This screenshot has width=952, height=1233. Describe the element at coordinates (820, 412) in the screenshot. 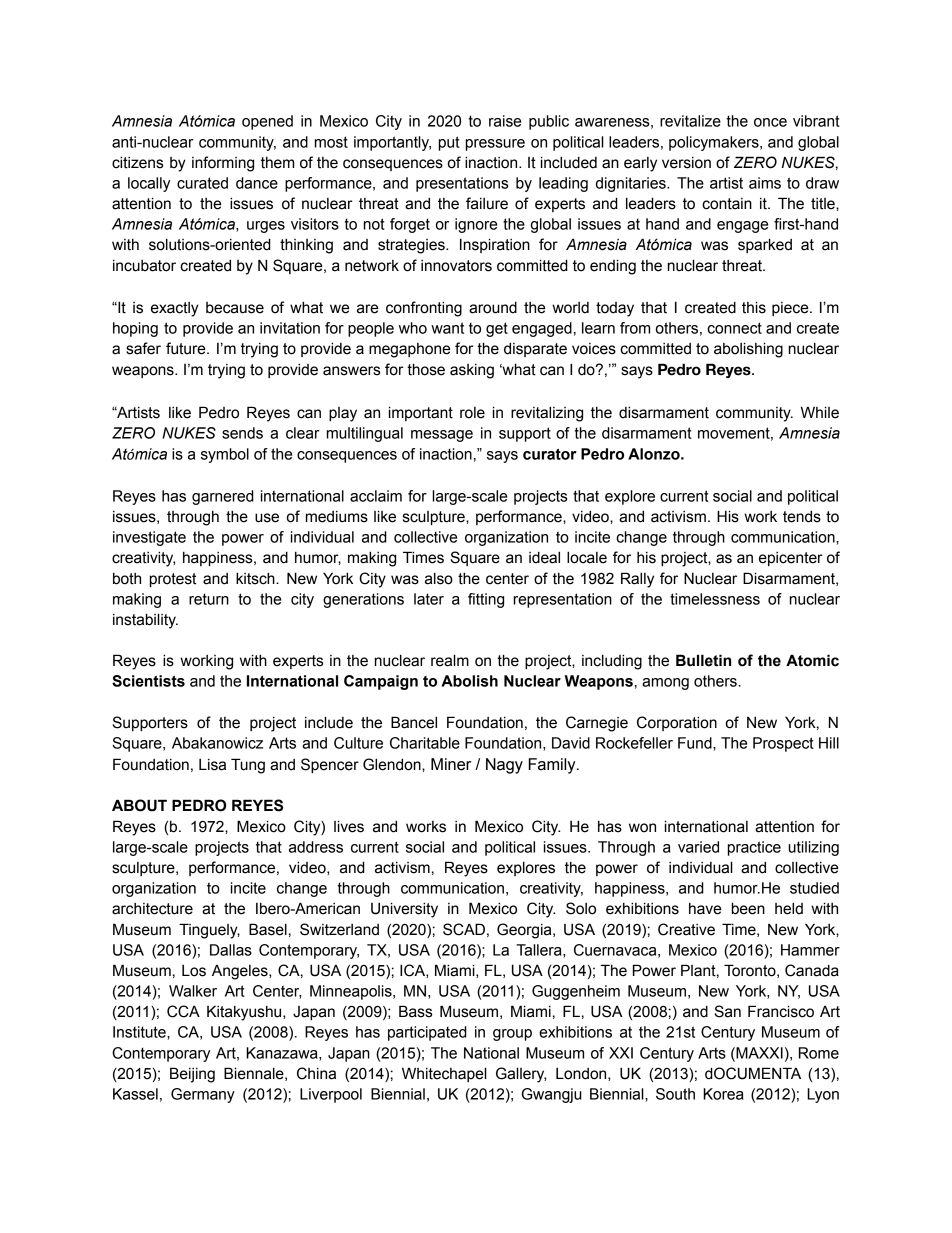

I see `While` at that location.
